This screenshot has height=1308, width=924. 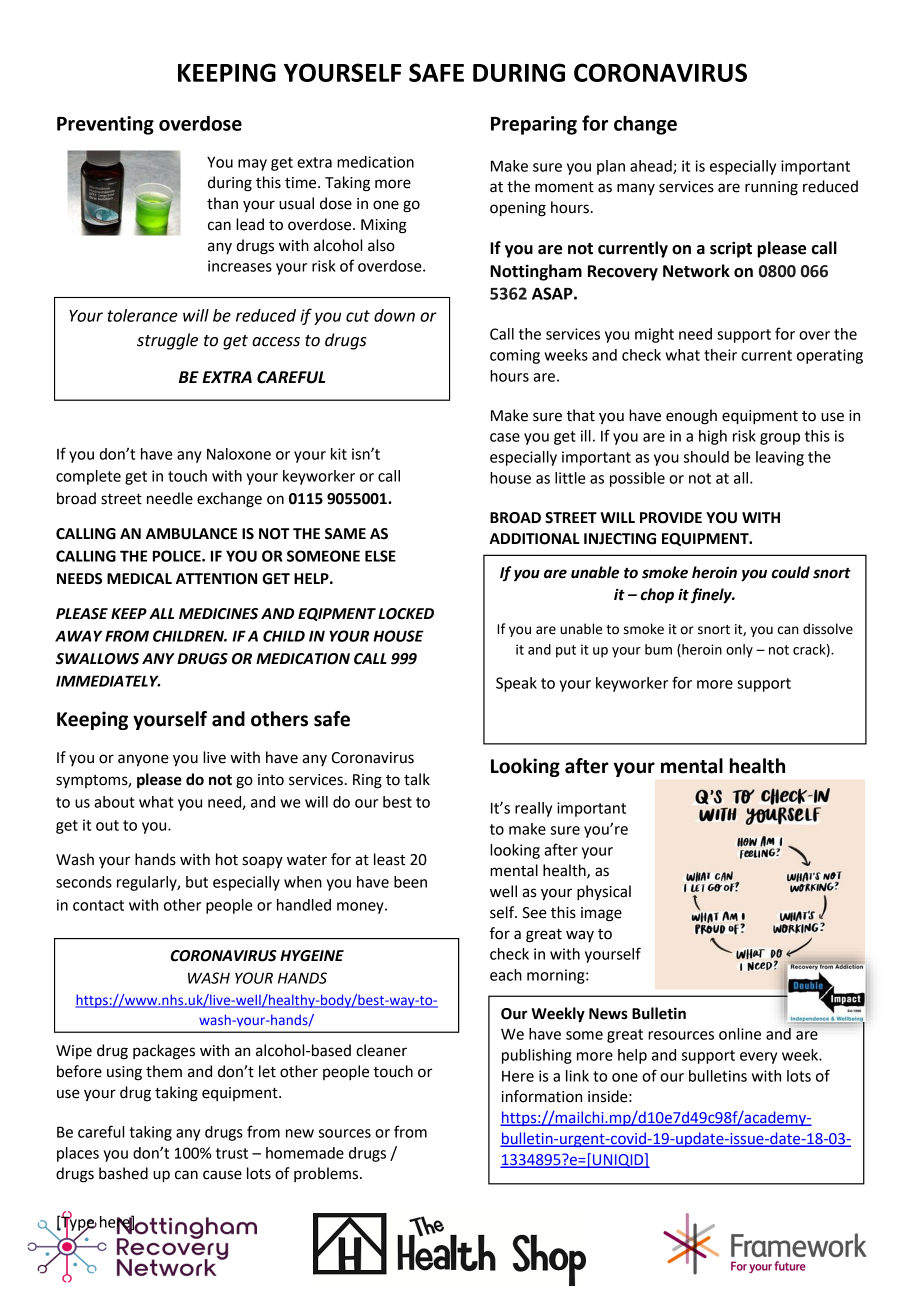 I want to click on bashed, so click(x=123, y=1173).
